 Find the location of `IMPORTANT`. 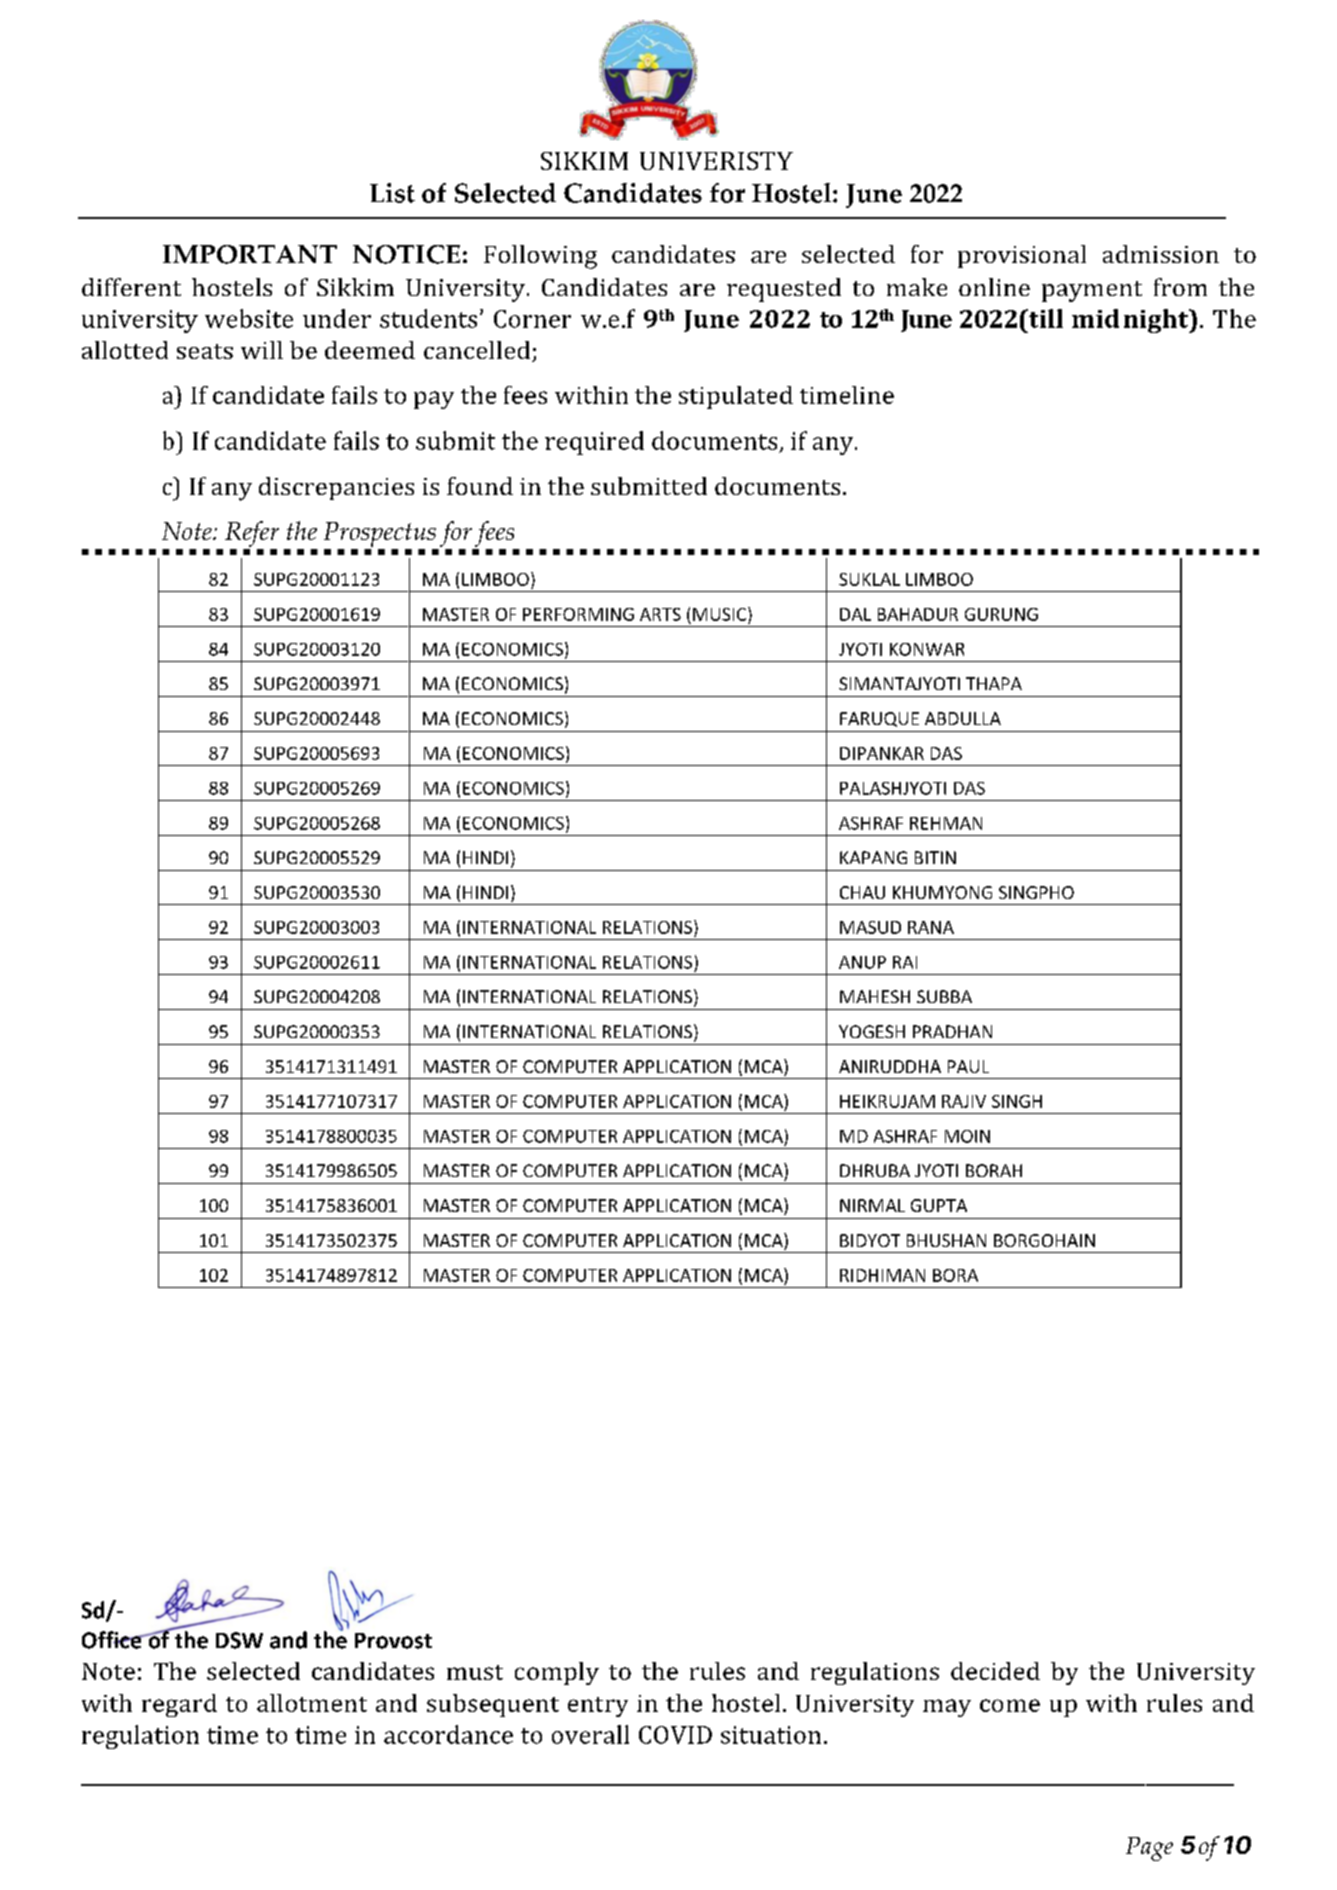

IMPORTANT is located at coordinates (250, 254).
